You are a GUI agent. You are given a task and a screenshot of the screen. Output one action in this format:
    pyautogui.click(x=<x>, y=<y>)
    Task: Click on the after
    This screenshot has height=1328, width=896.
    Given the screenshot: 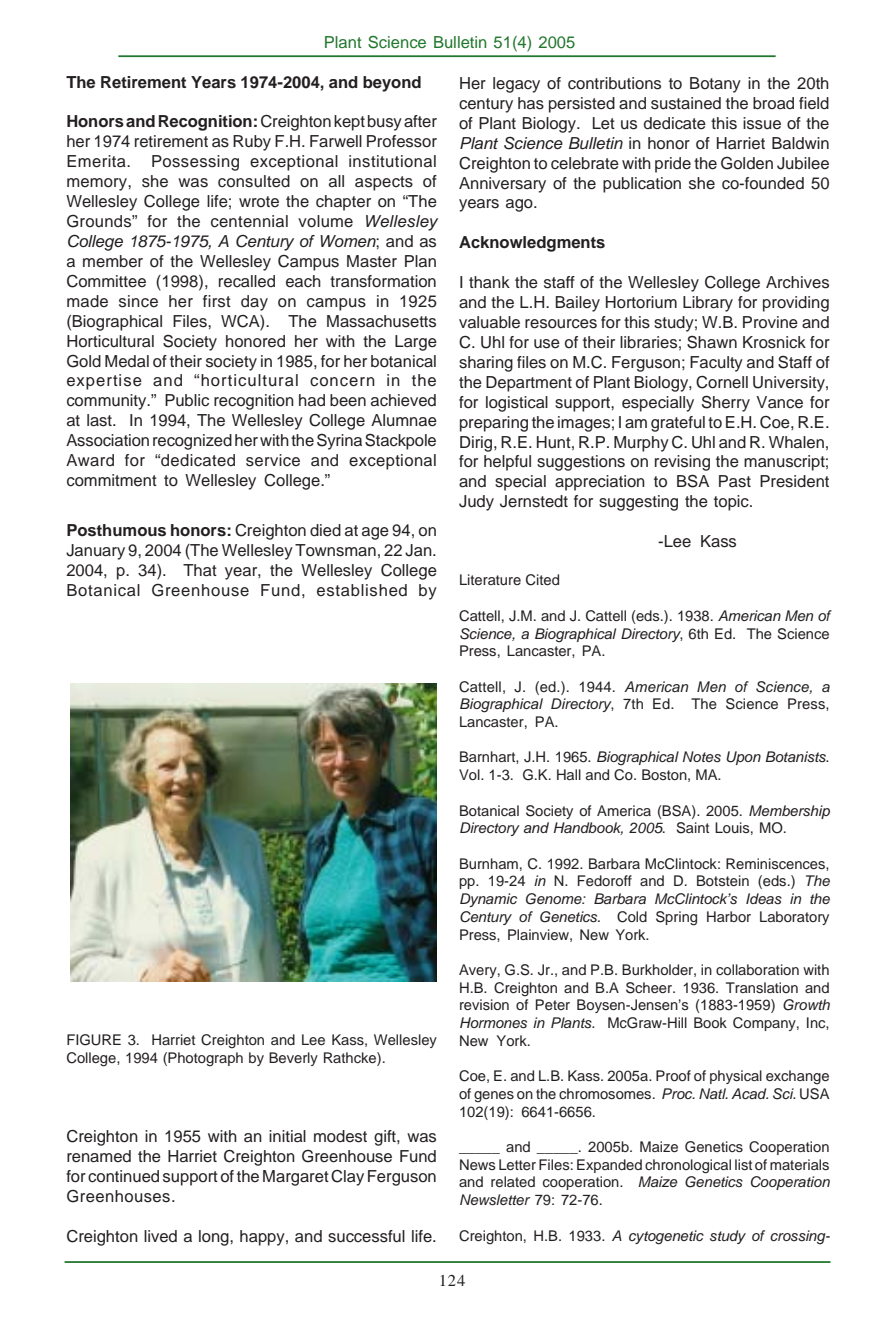 What is the action you would take?
    pyautogui.click(x=420, y=121)
